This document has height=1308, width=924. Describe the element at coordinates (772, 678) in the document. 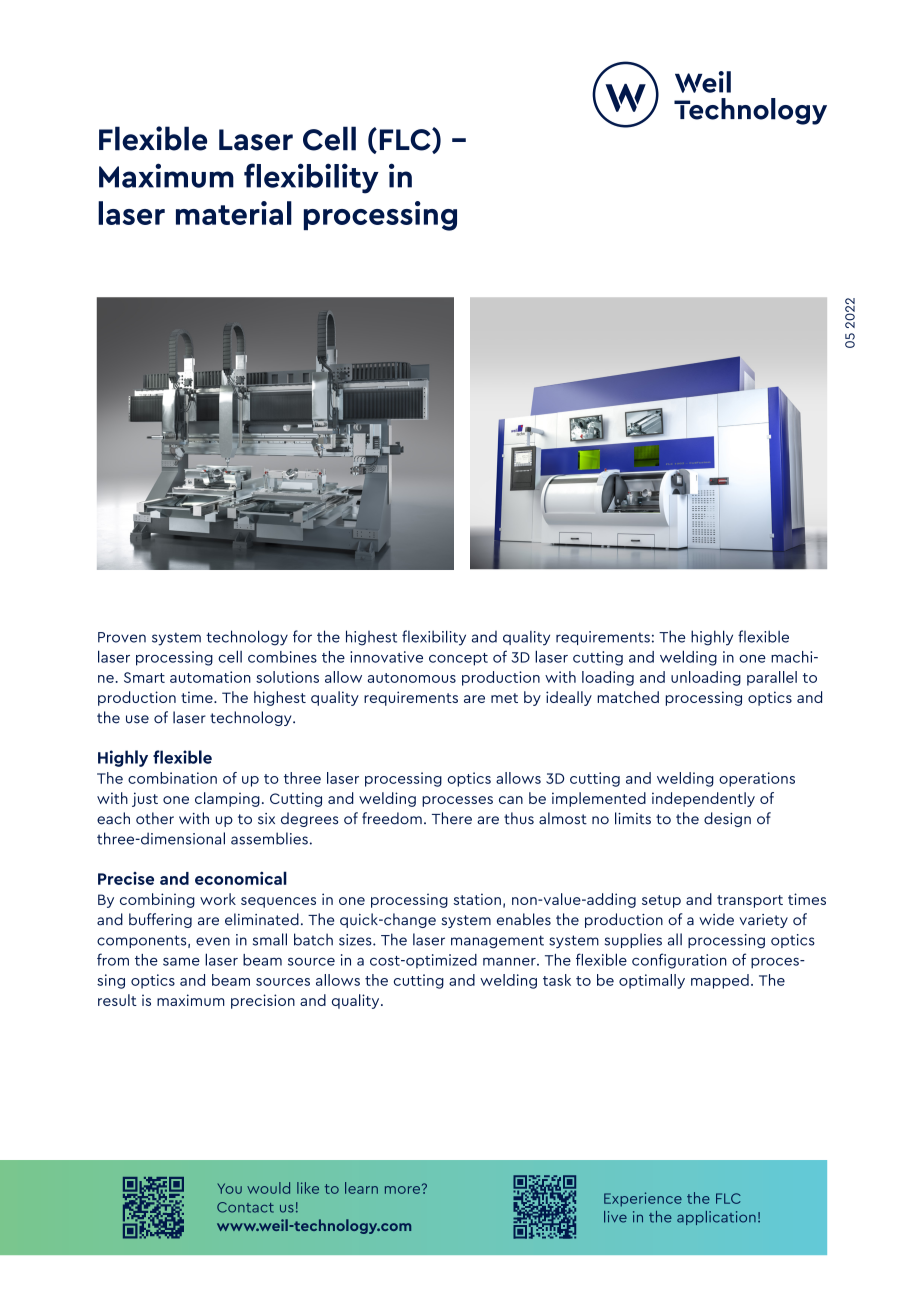

I see `parallel` at that location.
